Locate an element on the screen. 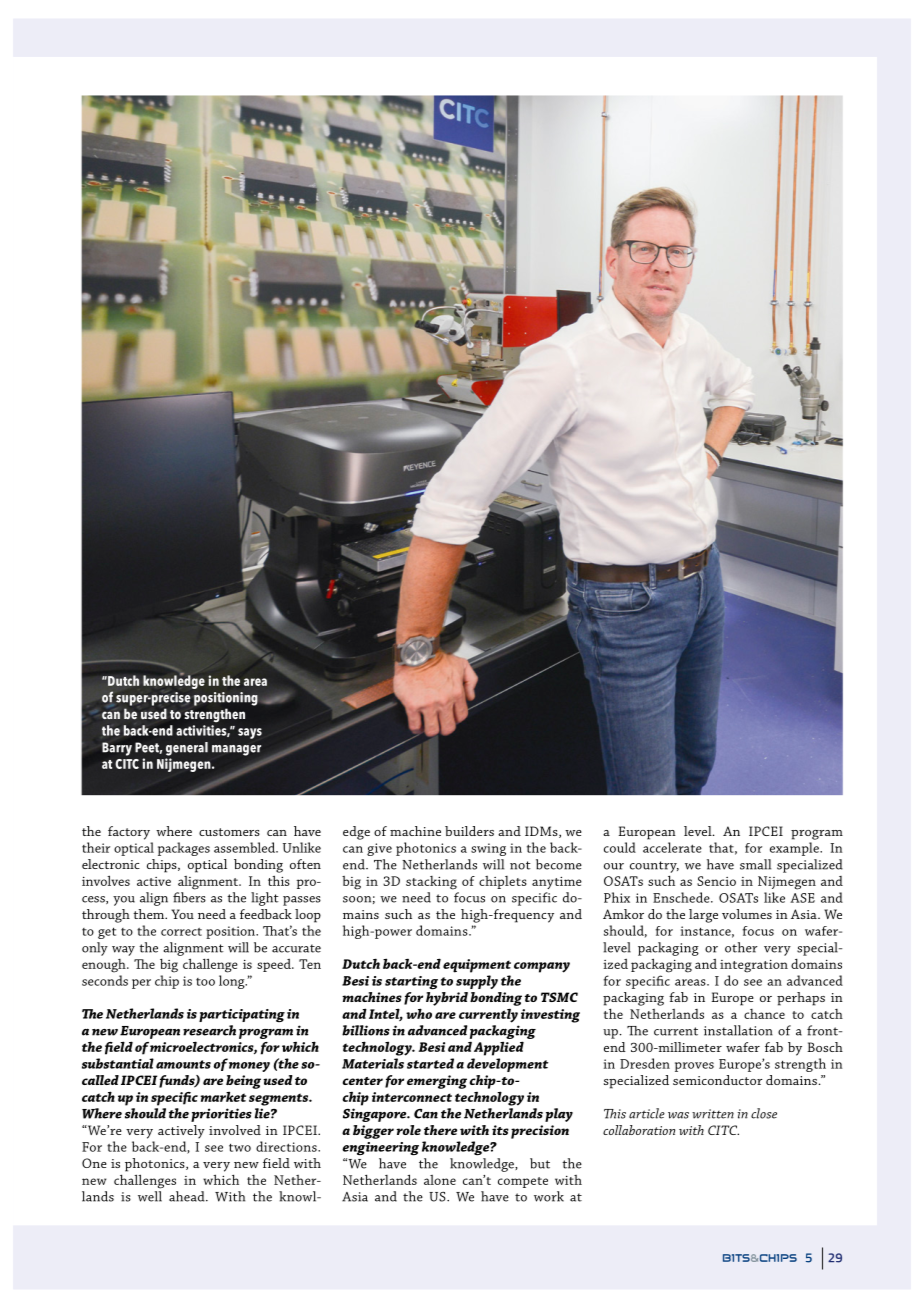  Enschede is located at coordinates (682, 897).
